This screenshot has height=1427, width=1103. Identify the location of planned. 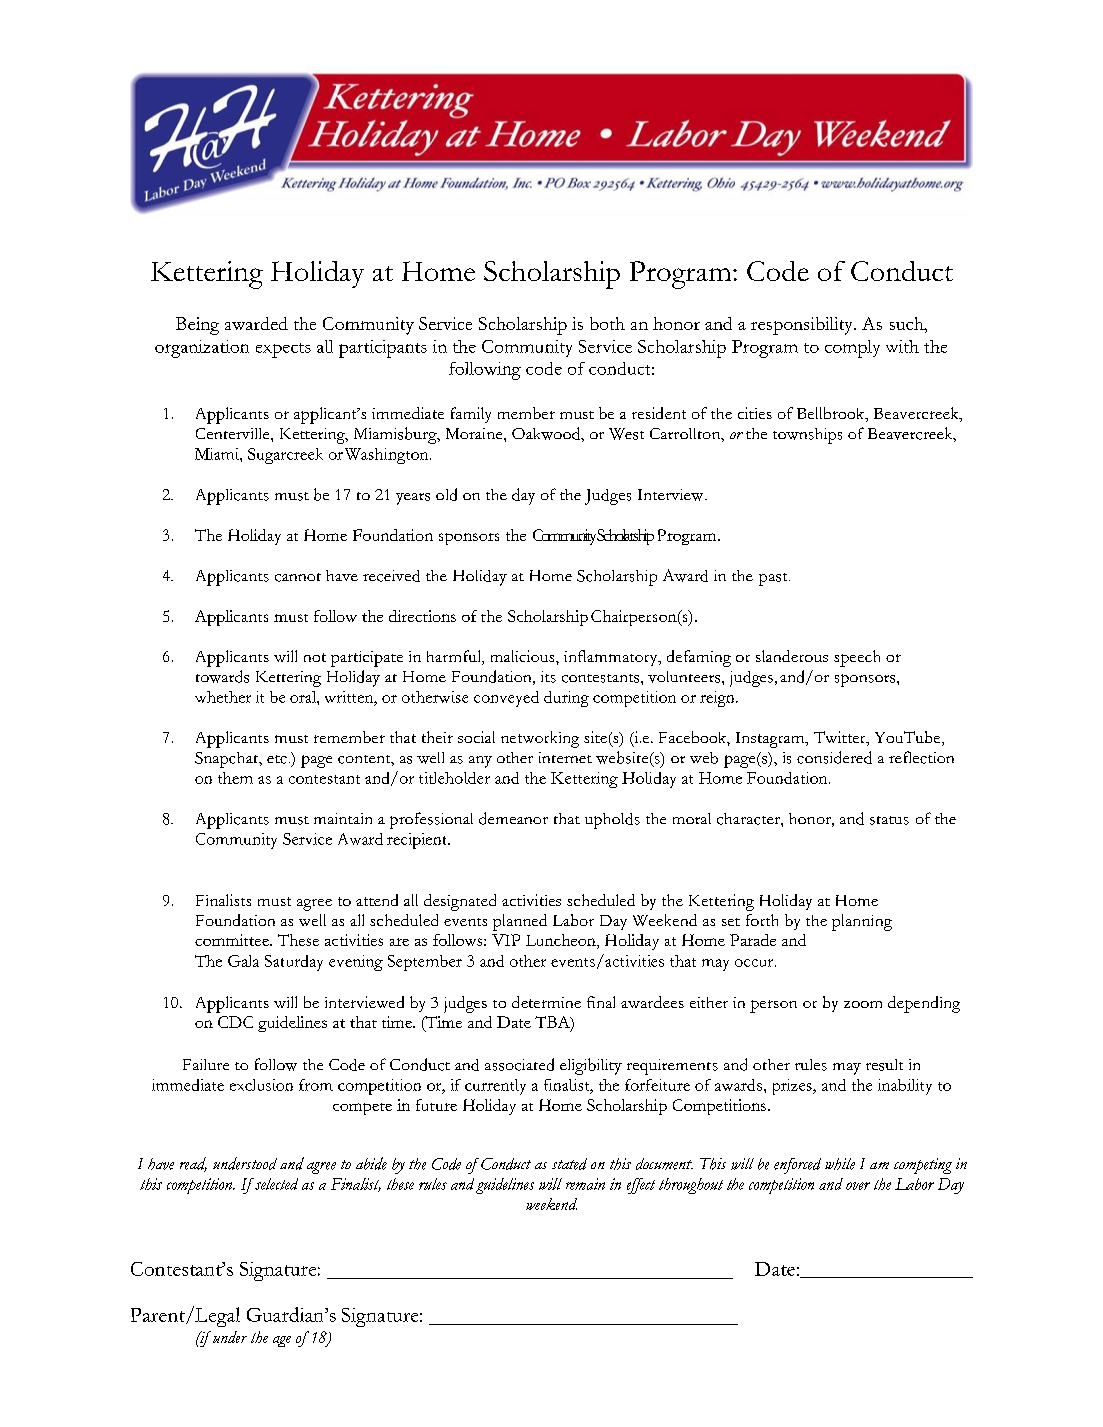
(520, 922).
